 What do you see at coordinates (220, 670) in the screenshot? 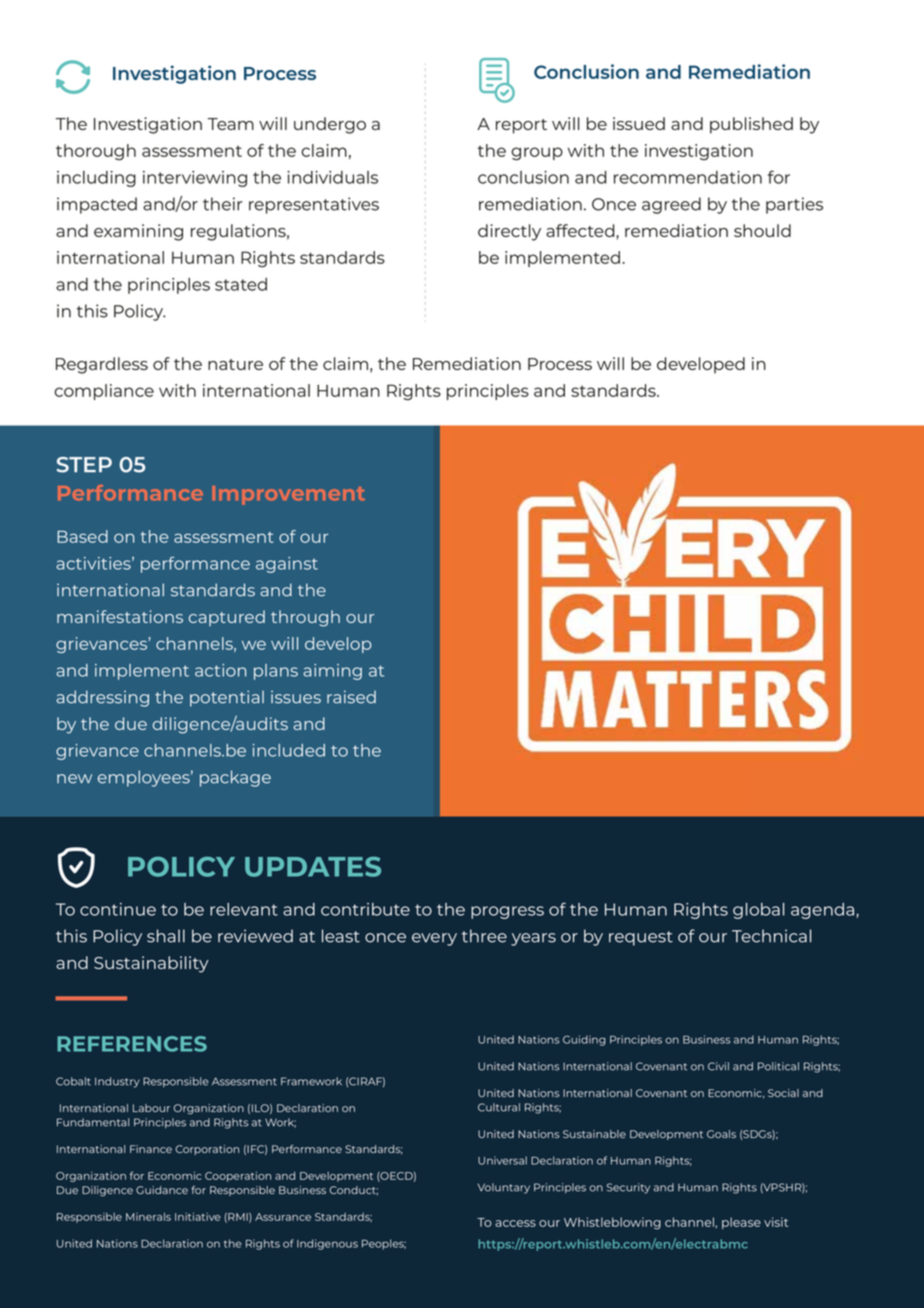
I see `action` at bounding box center [220, 670].
